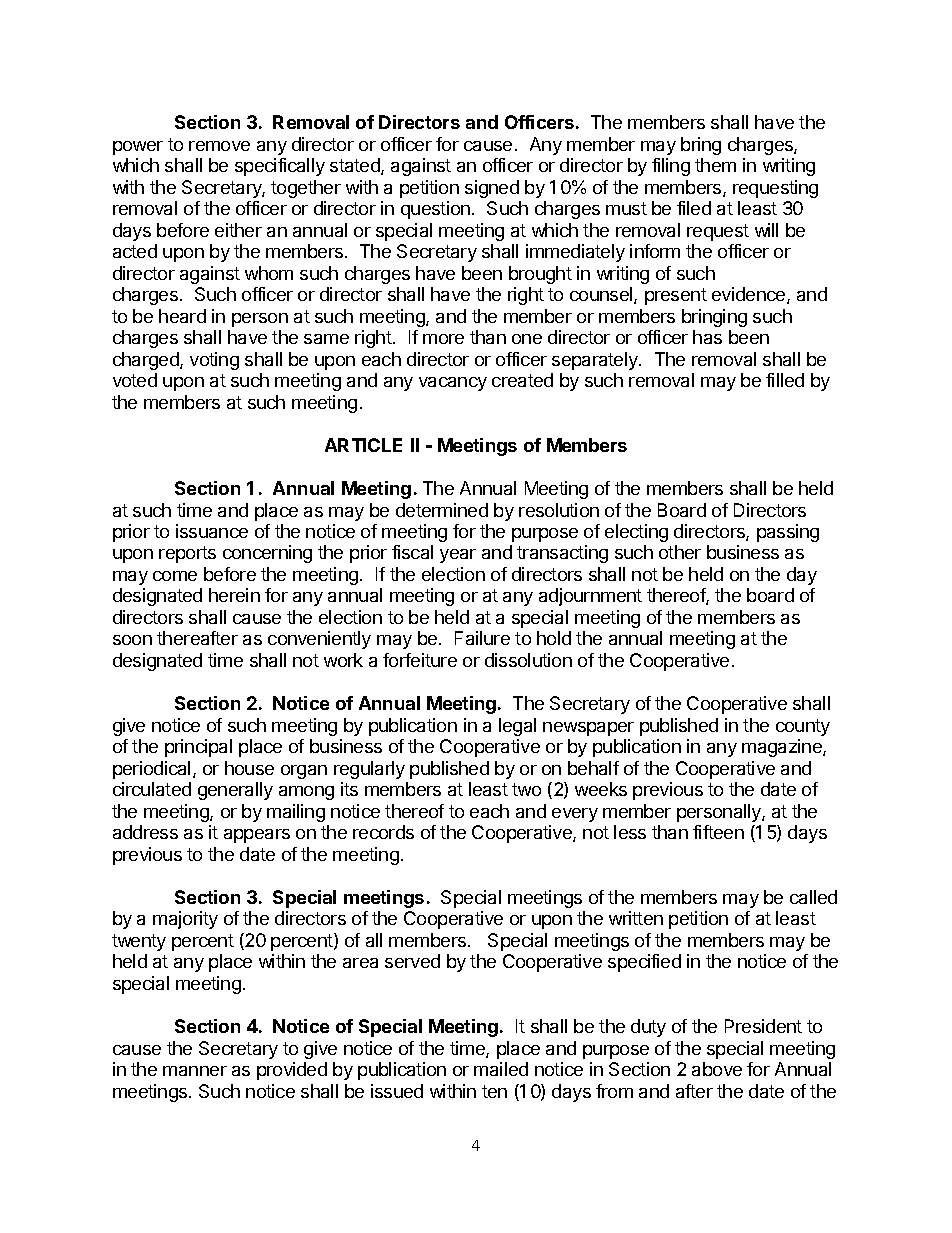 This document has width=952, height=1233. I want to click on manner, so click(195, 1071).
